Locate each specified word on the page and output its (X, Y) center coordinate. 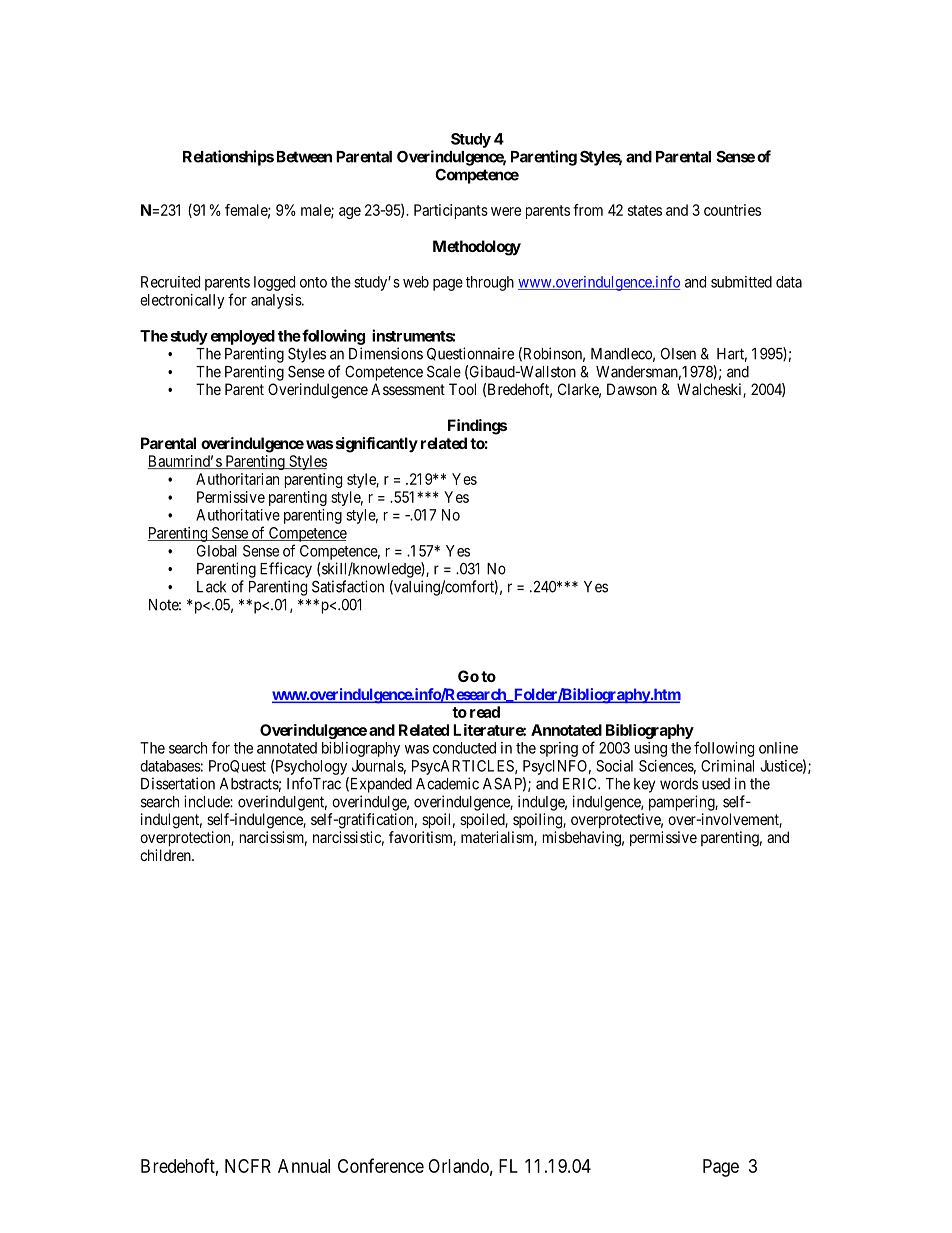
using (651, 749)
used (716, 784)
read (485, 712)
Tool (462, 389)
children (166, 855)
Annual (304, 1166)
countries (732, 210)
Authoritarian (237, 479)
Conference (381, 1165)
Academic (447, 783)
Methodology (477, 248)
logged (274, 283)
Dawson (632, 389)
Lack (211, 587)
